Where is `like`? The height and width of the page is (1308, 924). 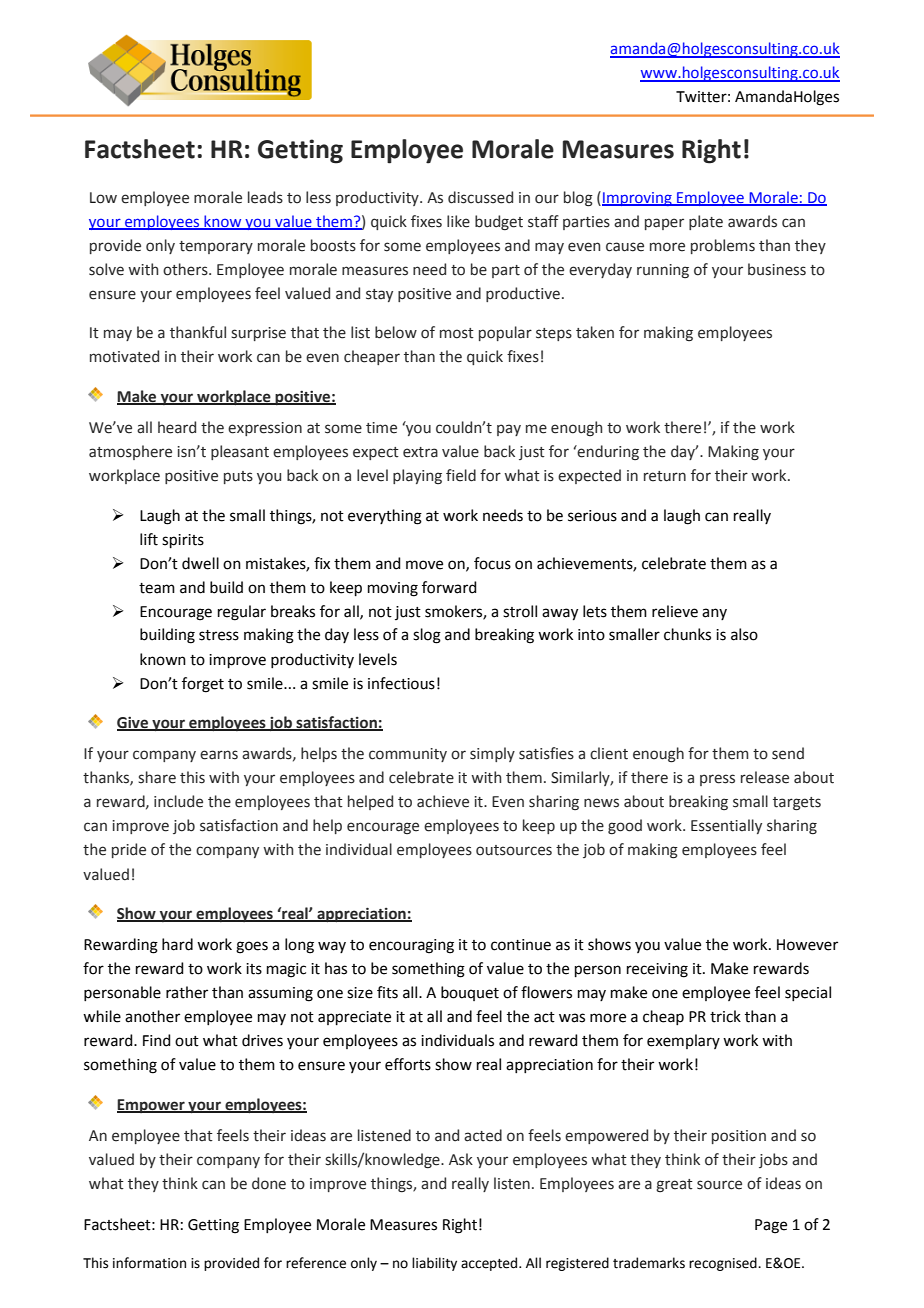 like is located at coordinates (458, 221).
